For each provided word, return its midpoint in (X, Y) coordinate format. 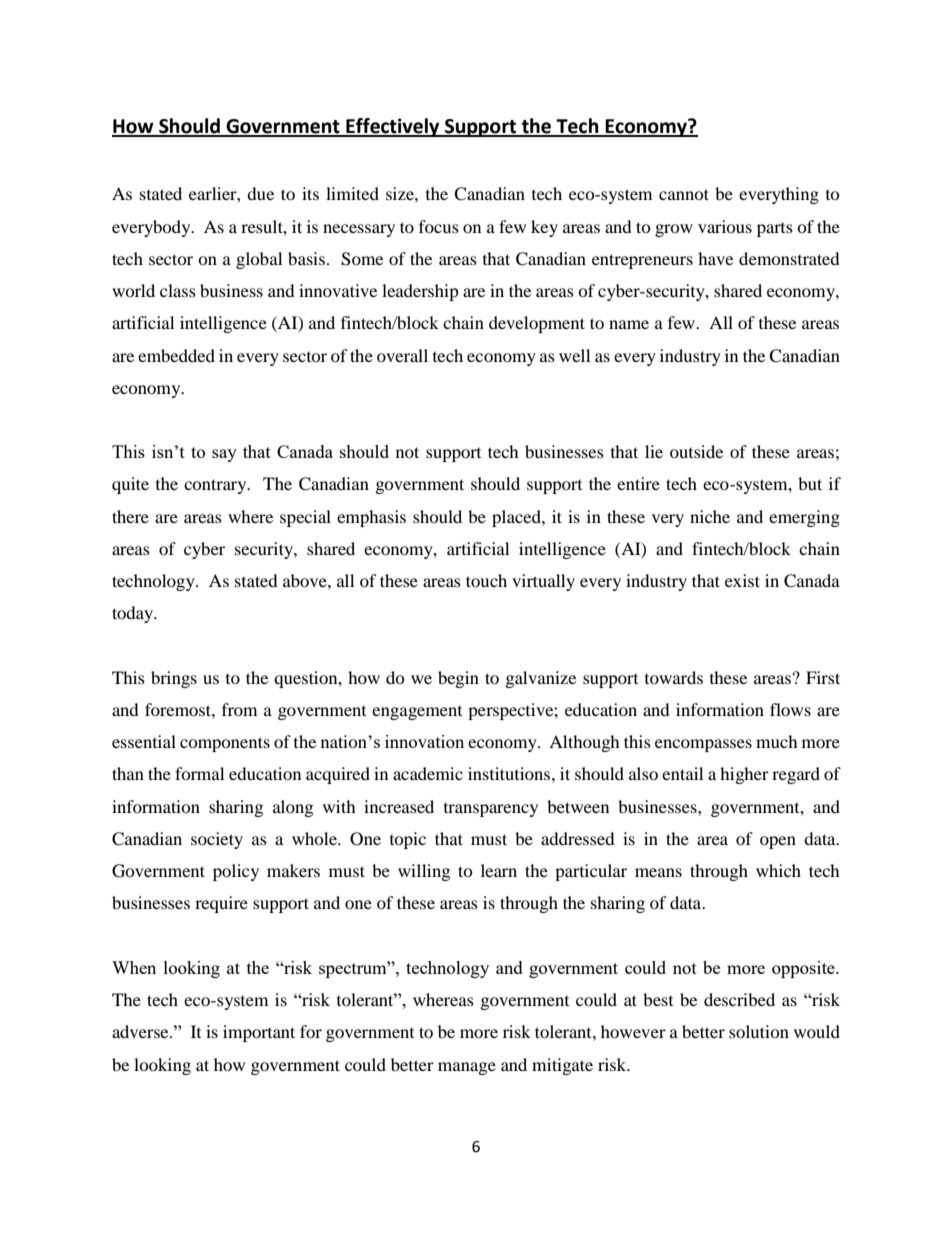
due (260, 193)
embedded (176, 355)
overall (402, 355)
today (134, 614)
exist (742, 580)
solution (759, 1031)
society (217, 840)
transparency (491, 810)
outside (696, 451)
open (778, 842)
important (259, 1033)
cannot (684, 194)
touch (486, 580)
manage (467, 1068)
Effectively (393, 127)
